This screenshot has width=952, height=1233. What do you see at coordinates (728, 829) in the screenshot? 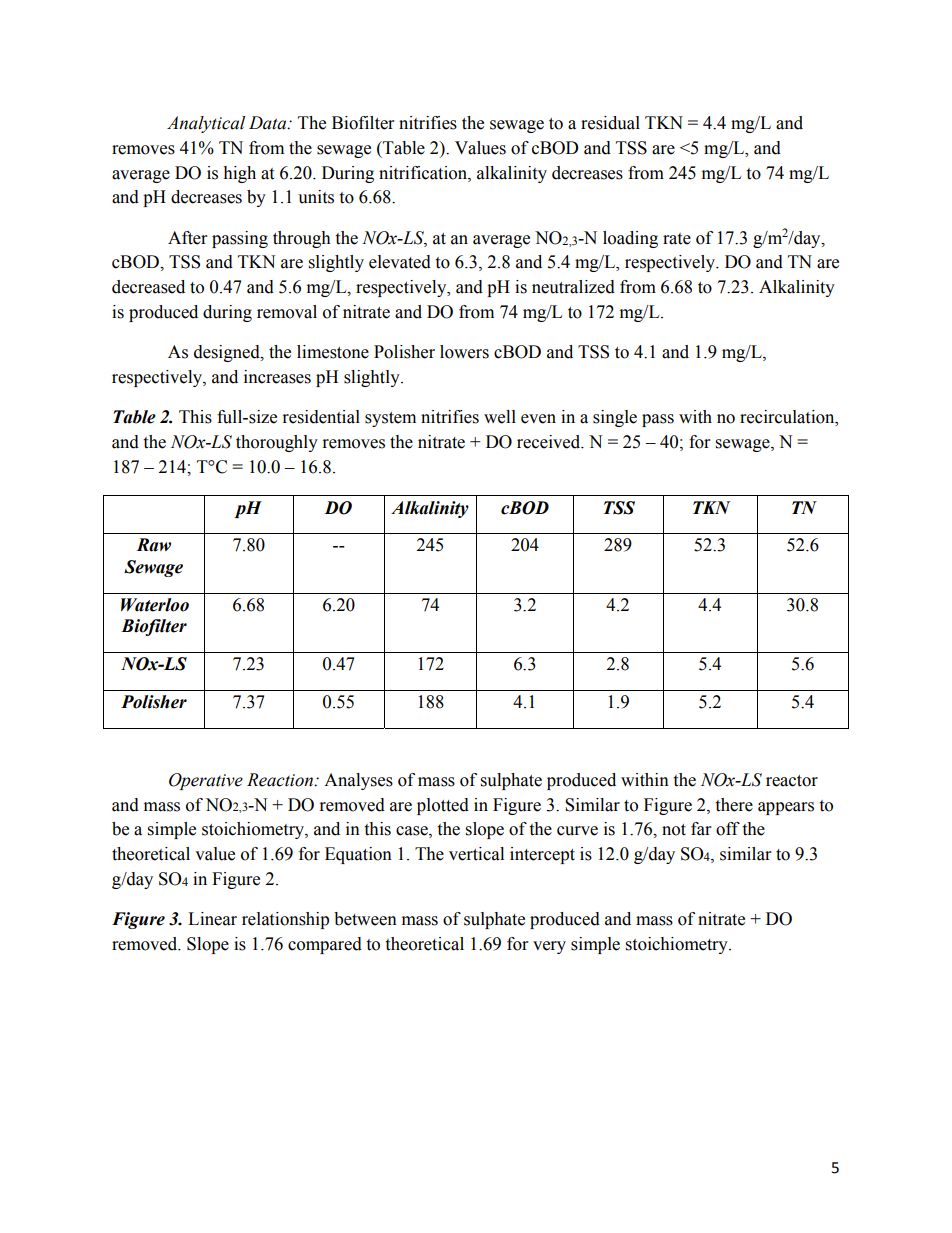
I see `off` at bounding box center [728, 829].
